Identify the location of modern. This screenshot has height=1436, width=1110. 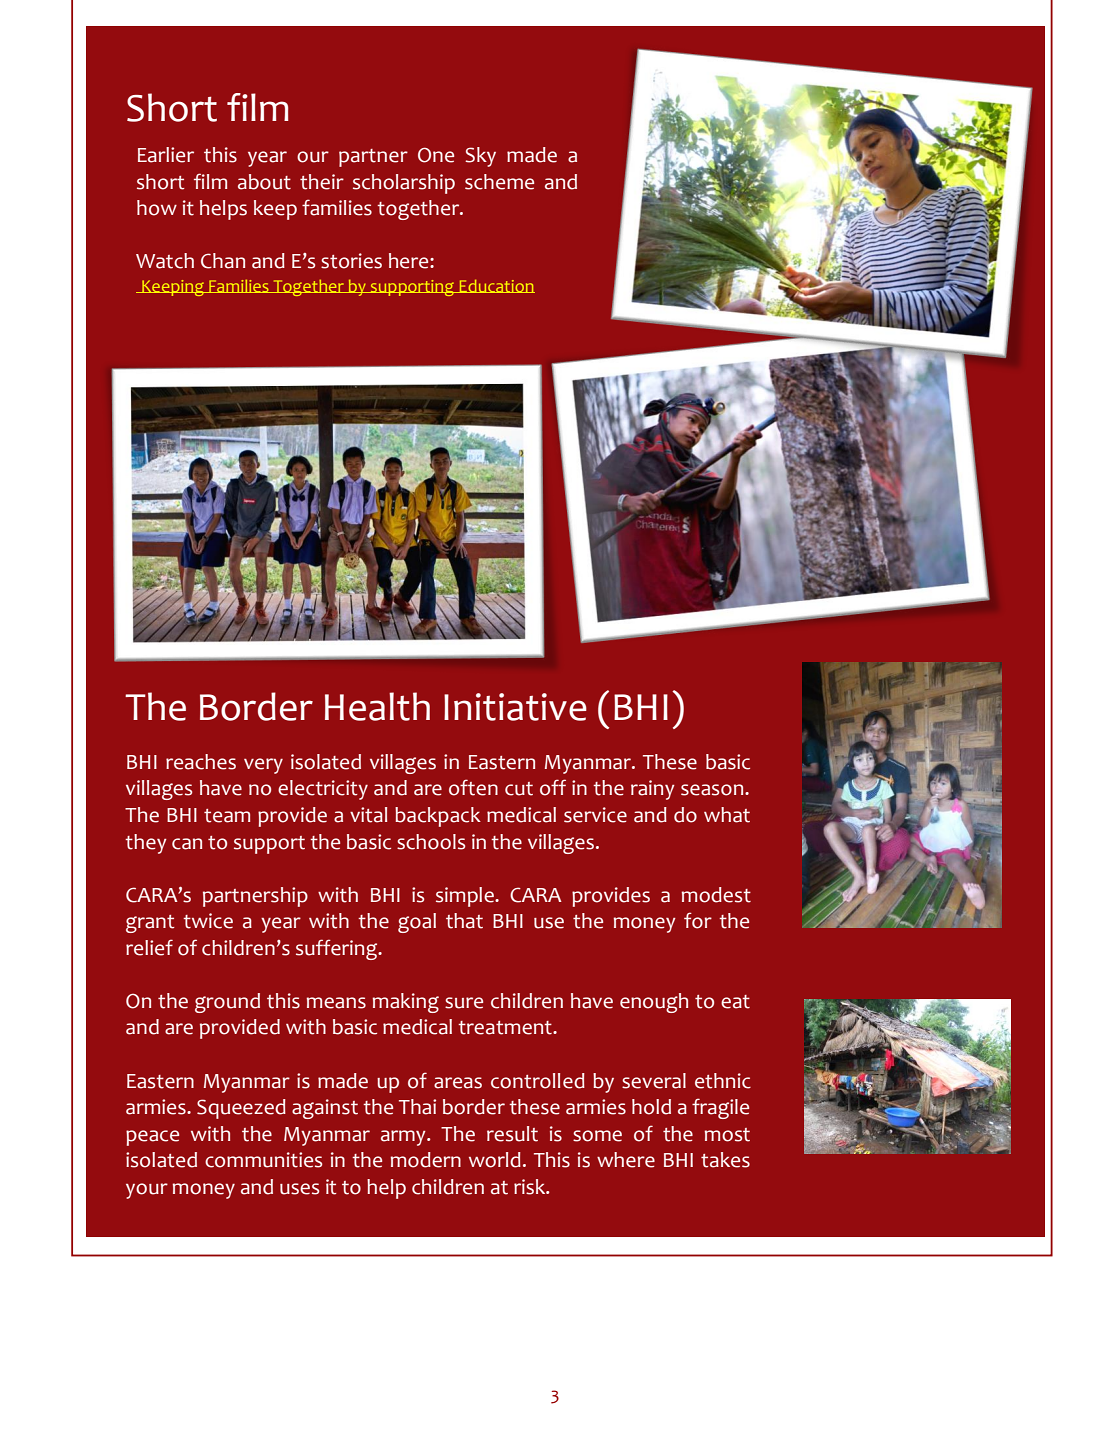
(426, 1160).
